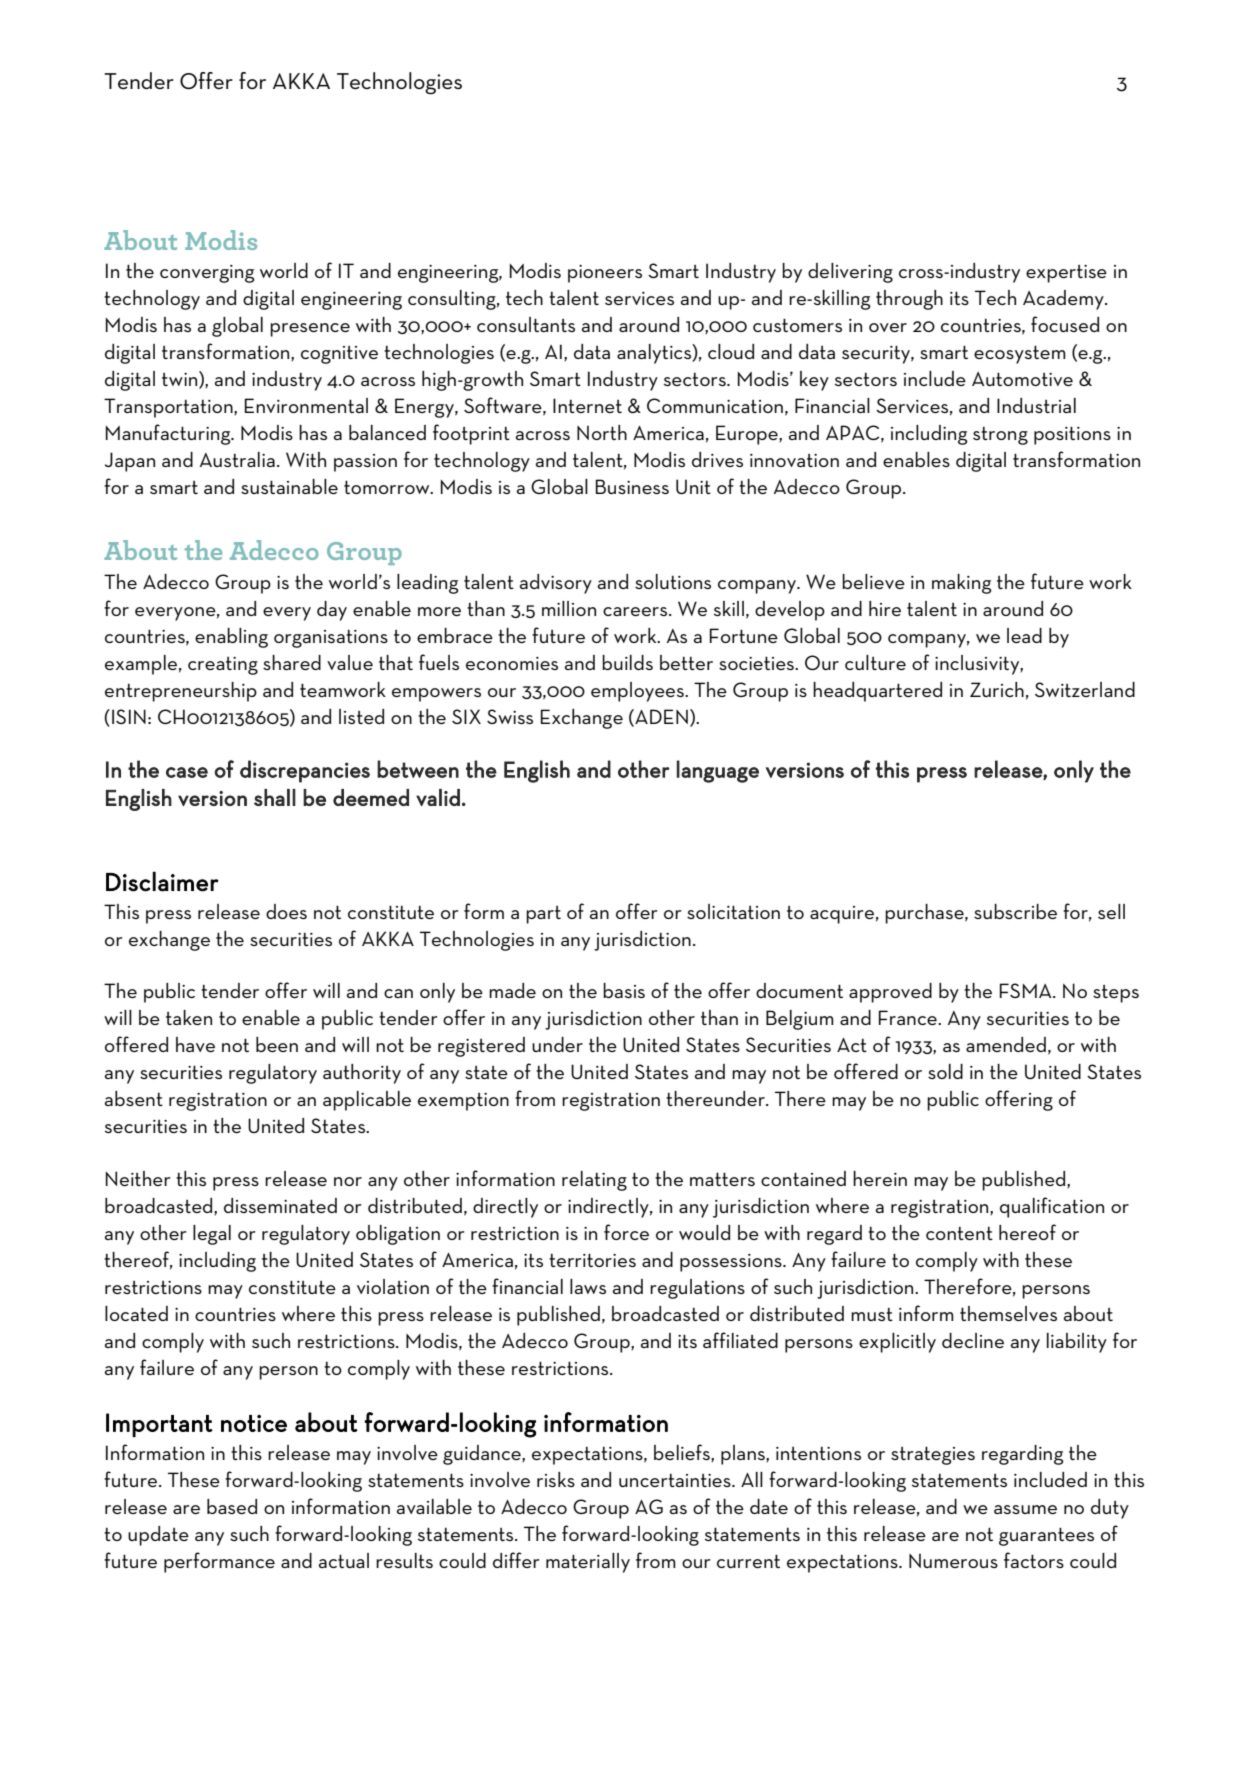  Describe the element at coordinates (1020, 354) in the page. I see `ecosystem` at that location.
